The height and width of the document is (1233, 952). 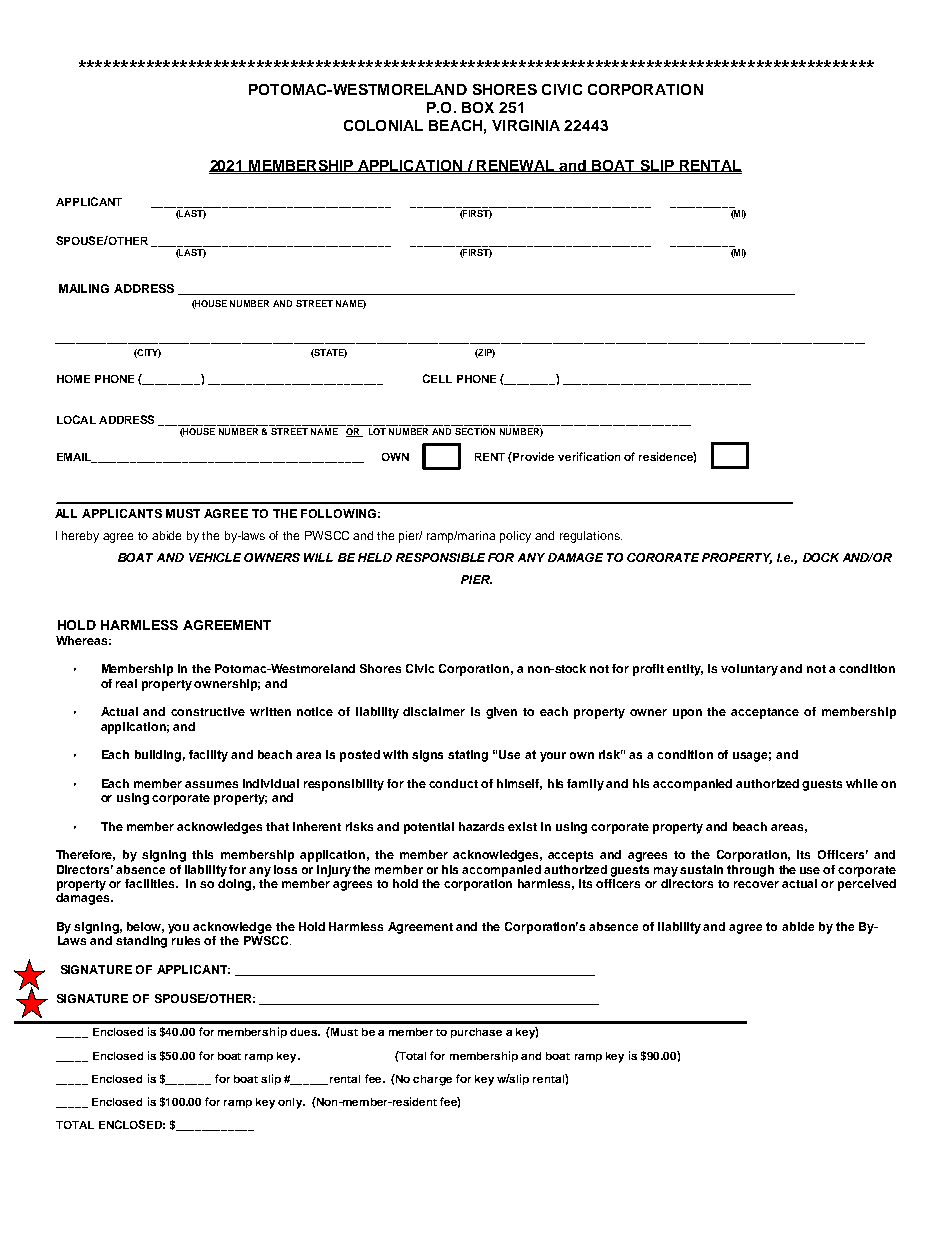 What do you see at coordinates (821, 557) in the document?
I see `DOCK` at bounding box center [821, 557].
